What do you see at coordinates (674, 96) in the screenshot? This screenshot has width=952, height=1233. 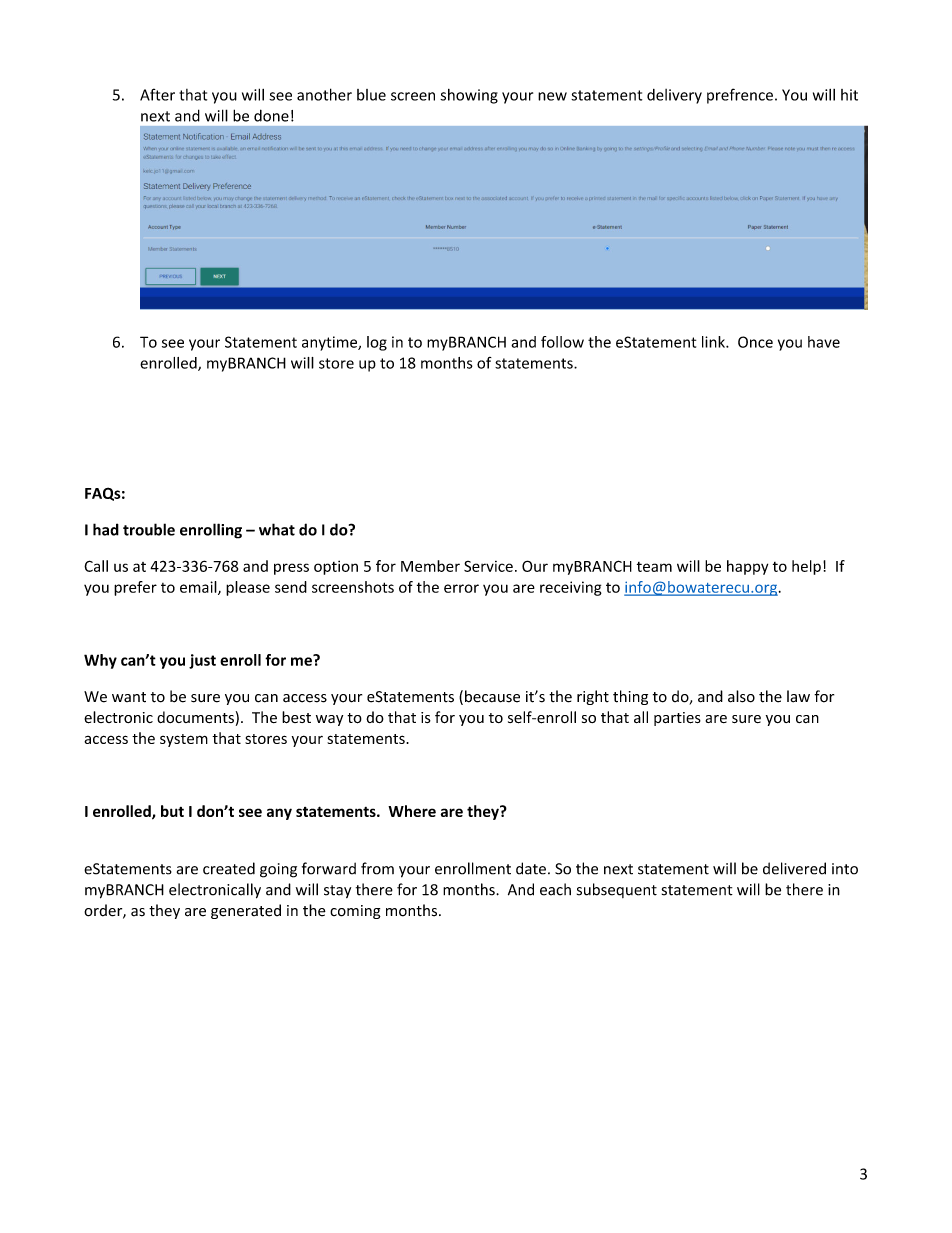 I see `delivery` at bounding box center [674, 96].
